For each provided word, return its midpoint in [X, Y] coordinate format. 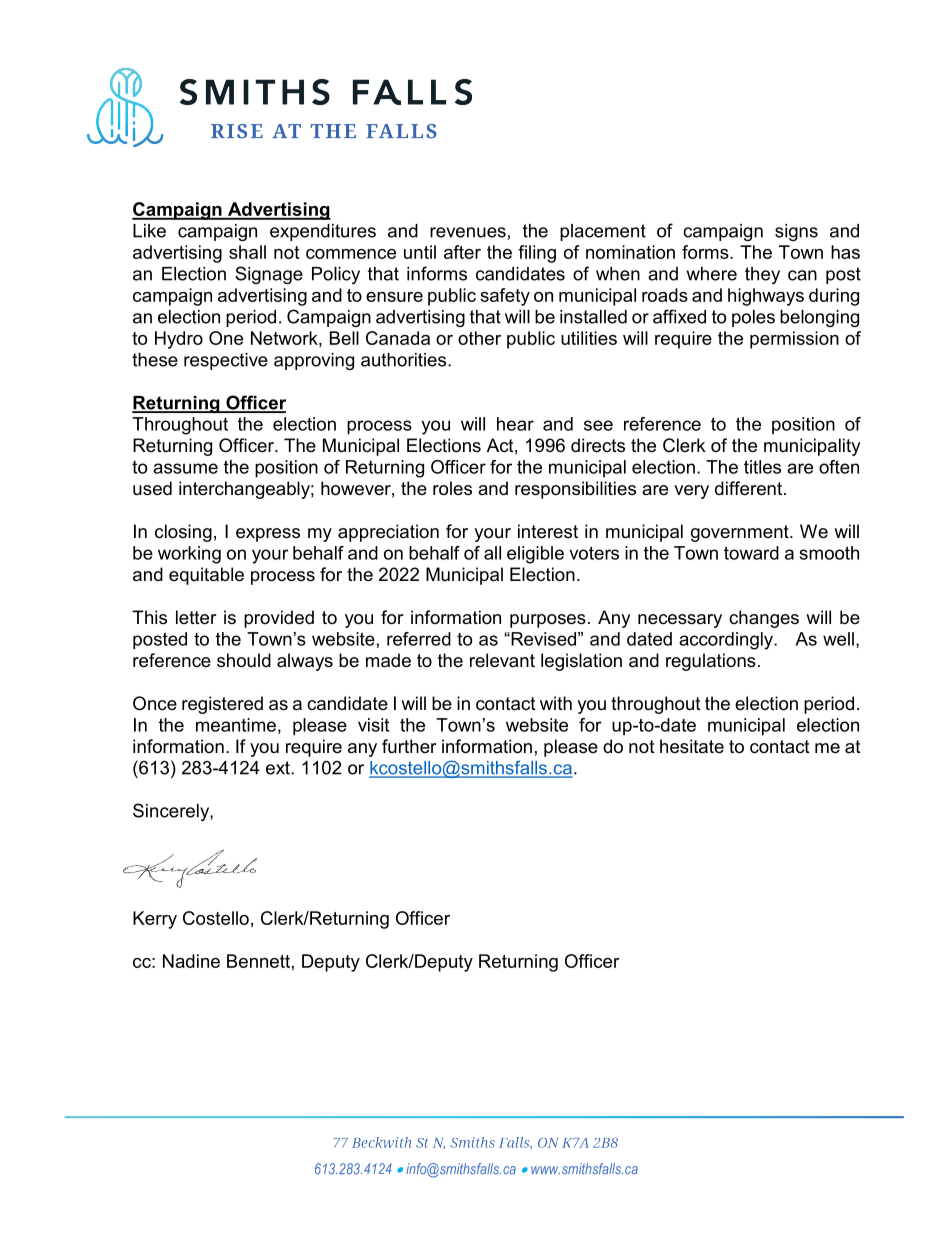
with [556, 703]
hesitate [692, 746]
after [462, 252]
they [762, 275]
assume [185, 468]
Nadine [191, 961]
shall [247, 252]
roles [452, 488]
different [748, 488]
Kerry [155, 920]
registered [222, 705]
